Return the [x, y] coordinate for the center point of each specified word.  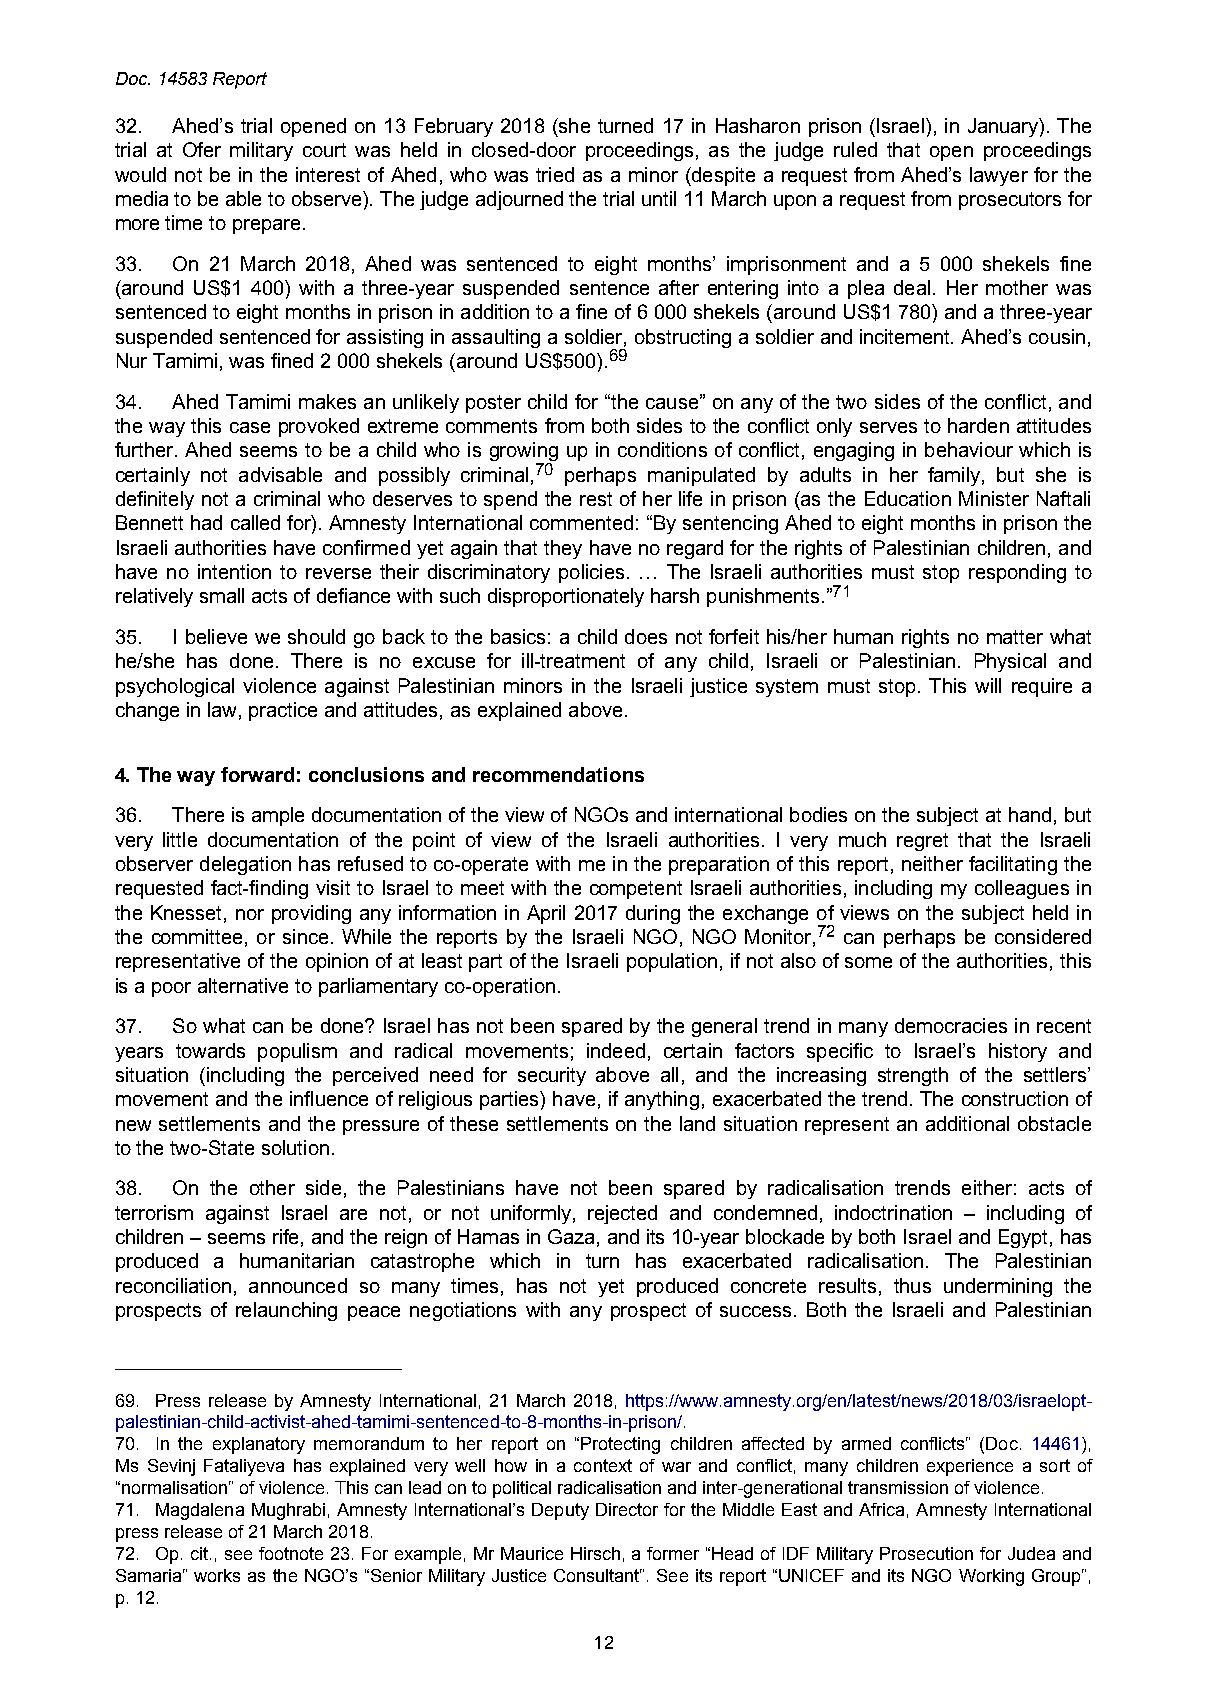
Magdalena [200, 1511]
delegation [245, 865]
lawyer [999, 176]
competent [636, 890]
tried [555, 174]
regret [922, 842]
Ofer [202, 149]
